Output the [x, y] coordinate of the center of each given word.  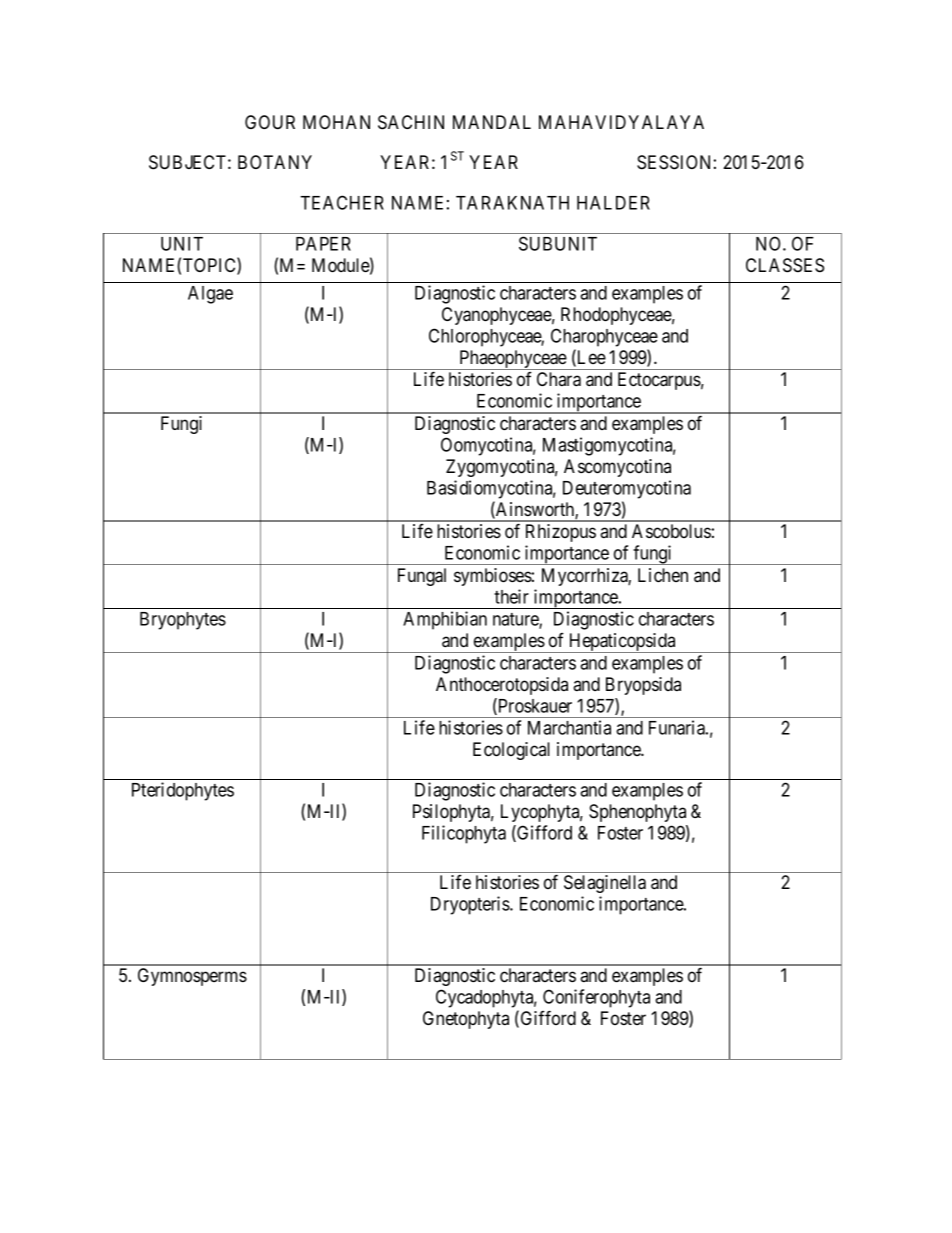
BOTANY [275, 162]
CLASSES [785, 265]
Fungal [422, 577]
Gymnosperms [192, 977]
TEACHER [342, 202]
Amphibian [445, 620]
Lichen [663, 575]
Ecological [511, 751]
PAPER [323, 244]
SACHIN [411, 122]
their [511, 596]
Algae [210, 295]
